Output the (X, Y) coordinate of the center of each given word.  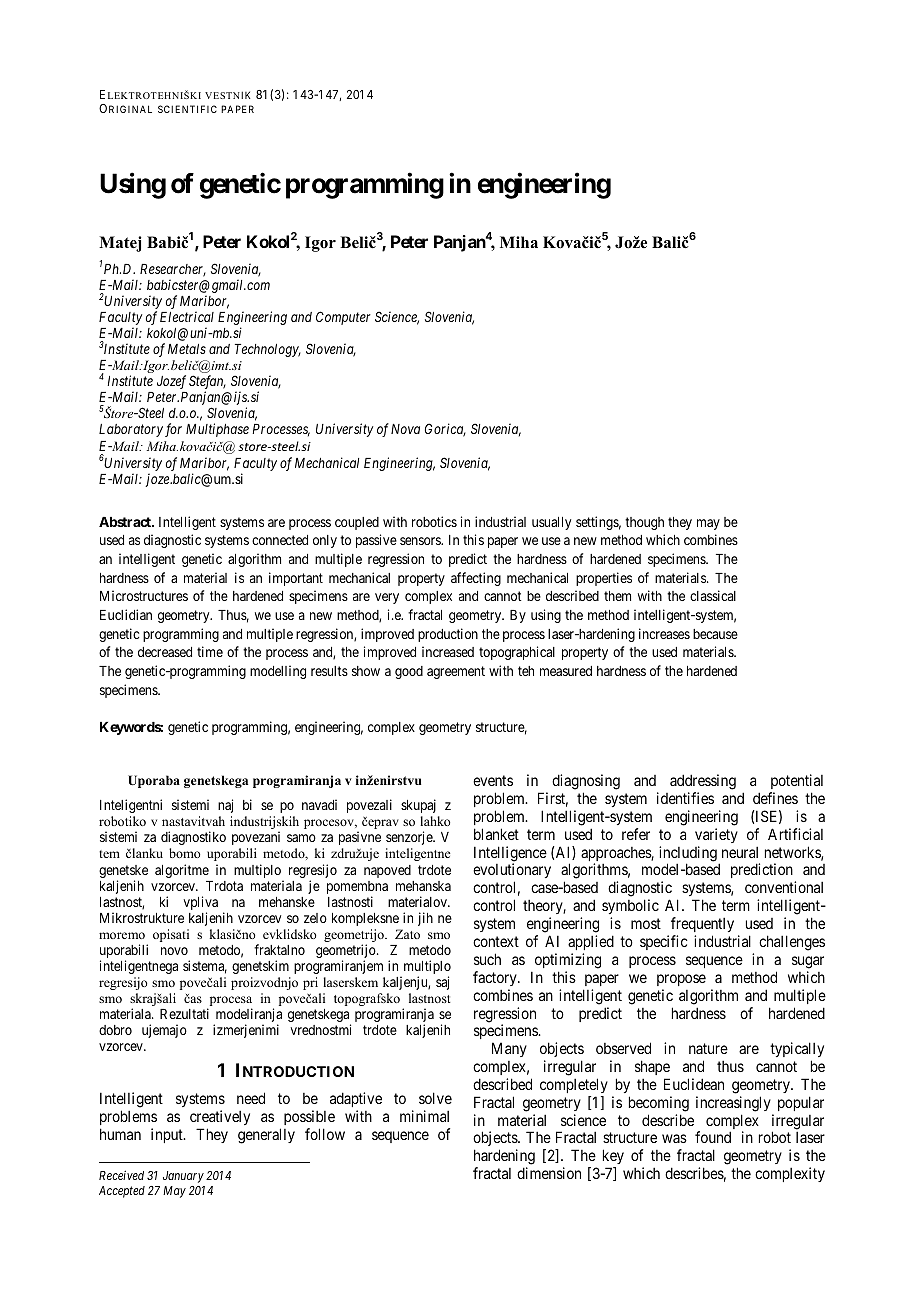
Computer (343, 318)
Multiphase (217, 430)
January (183, 1177)
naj (225, 806)
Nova (405, 429)
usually (551, 523)
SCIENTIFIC (187, 109)
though (644, 523)
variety (716, 835)
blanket (496, 834)
